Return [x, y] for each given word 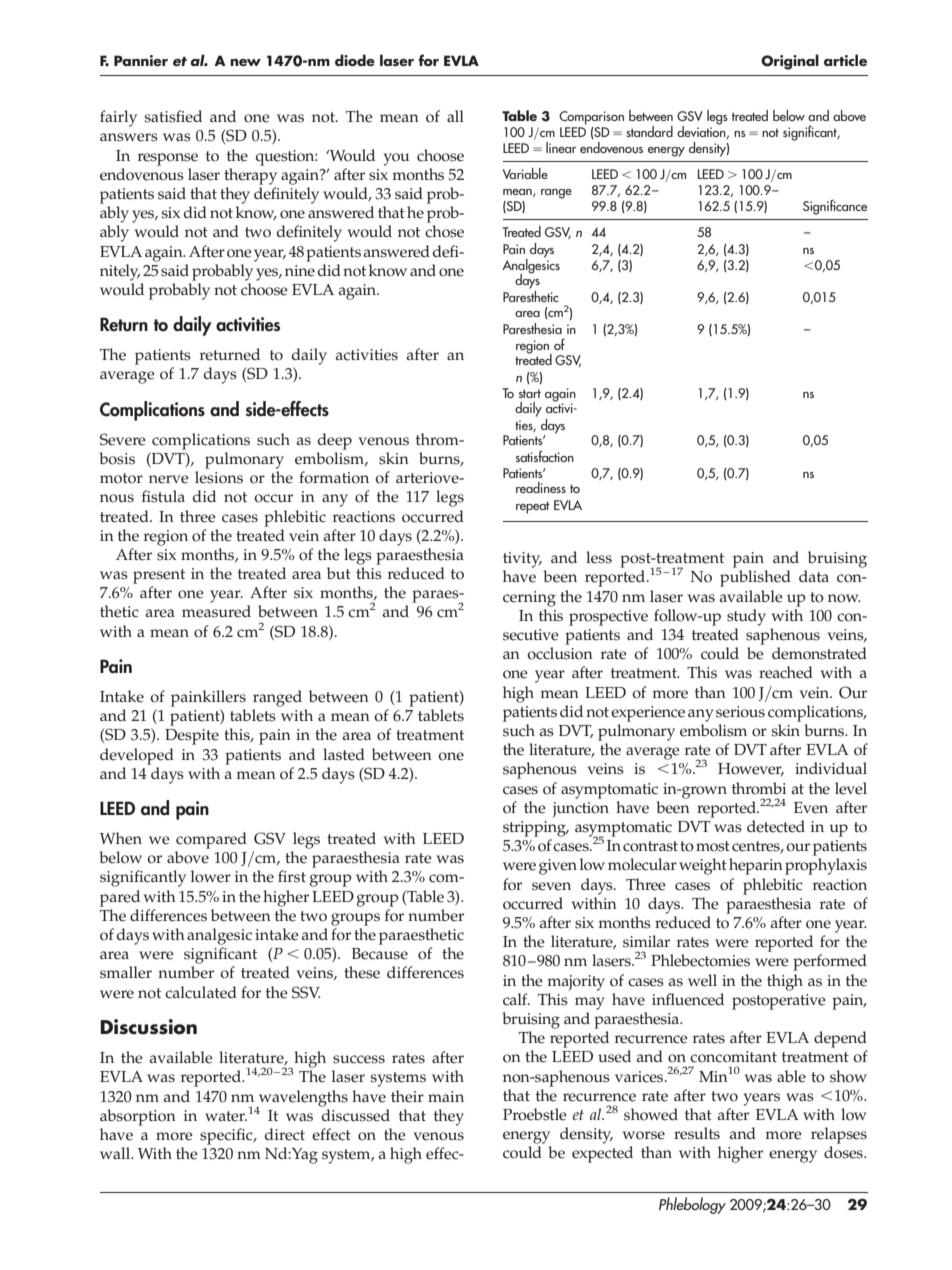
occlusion [560, 653]
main [446, 1096]
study [746, 617]
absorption [138, 1117]
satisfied [173, 116]
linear [561, 147]
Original [790, 62]
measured [216, 611]
